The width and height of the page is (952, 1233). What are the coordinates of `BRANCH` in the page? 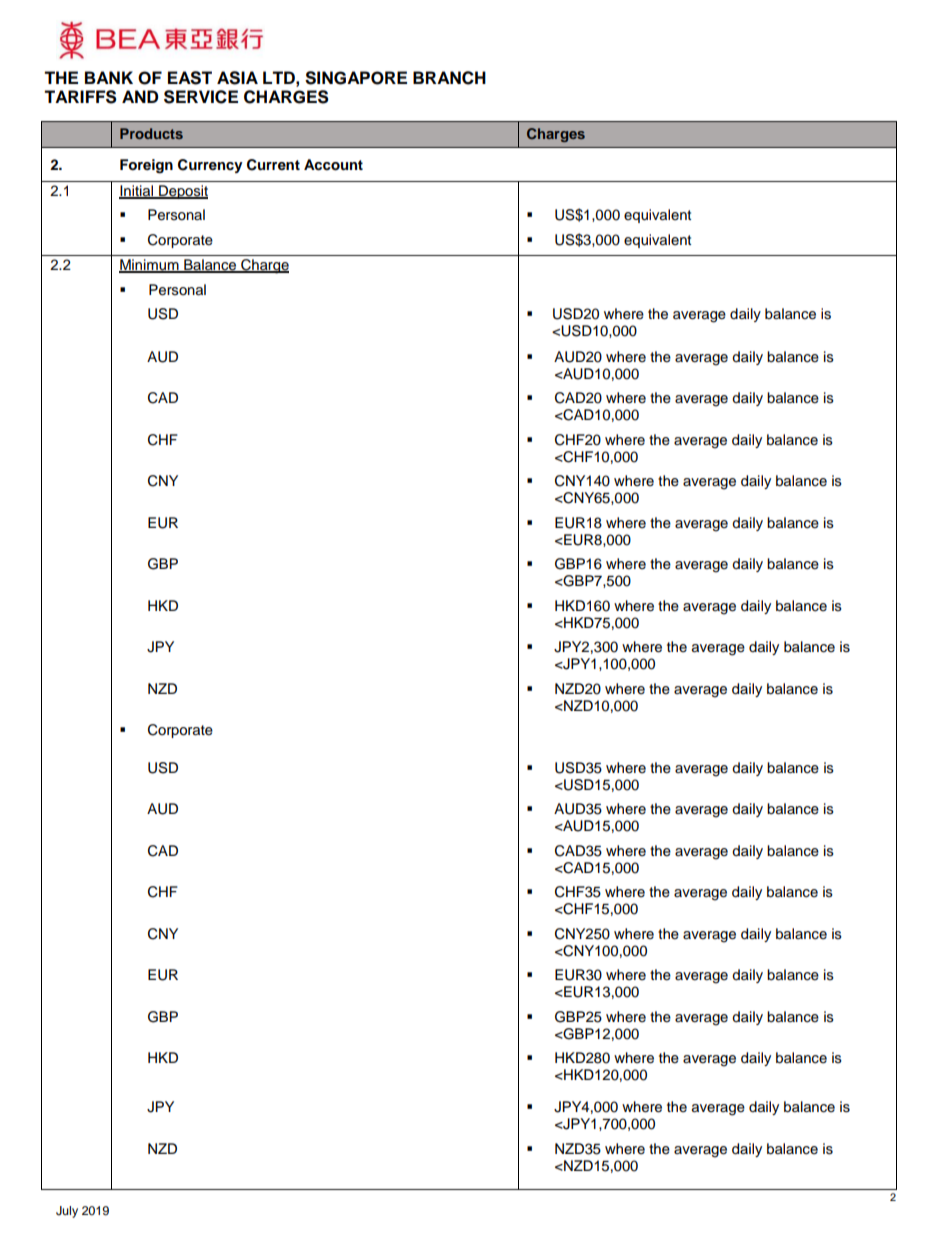 It's located at (449, 78).
